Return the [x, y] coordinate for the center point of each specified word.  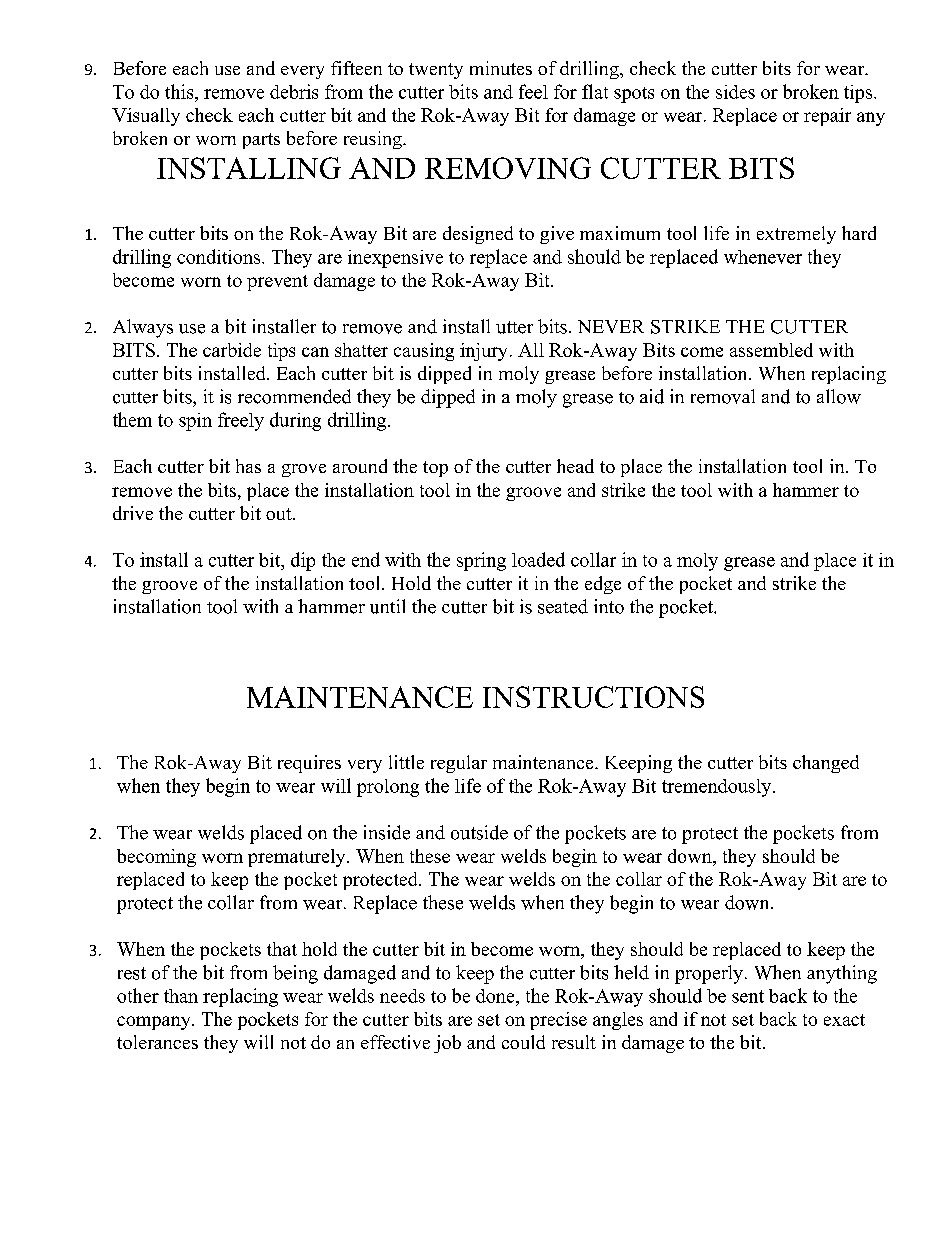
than [181, 996]
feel [533, 91]
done [496, 996]
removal [723, 396]
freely [241, 421]
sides [735, 92]
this [180, 91]
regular [459, 764]
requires [309, 764]
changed [826, 764]
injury [483, 352]
